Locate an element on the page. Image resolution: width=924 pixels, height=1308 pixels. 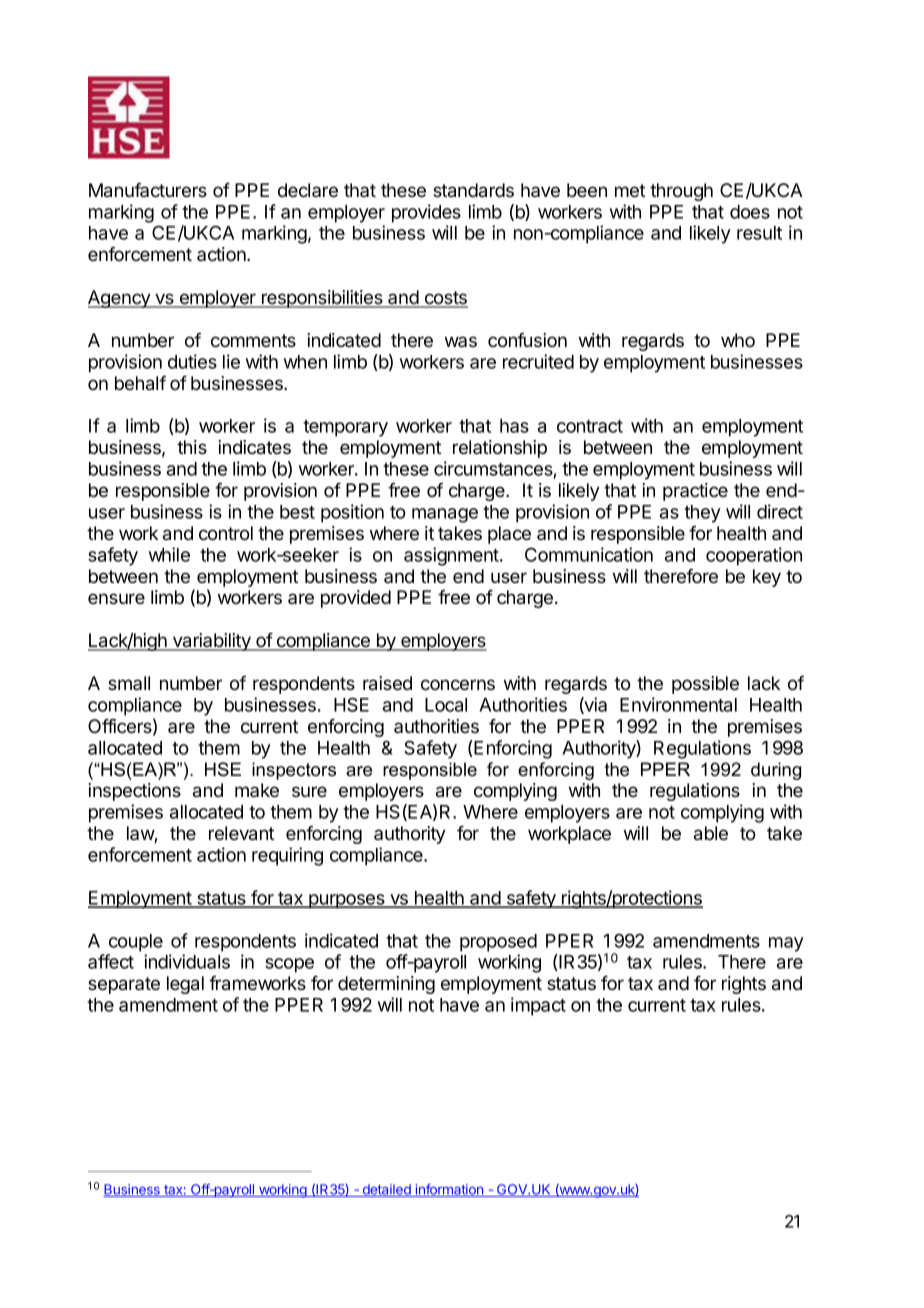
provides is located at coordinates (426, 213).
